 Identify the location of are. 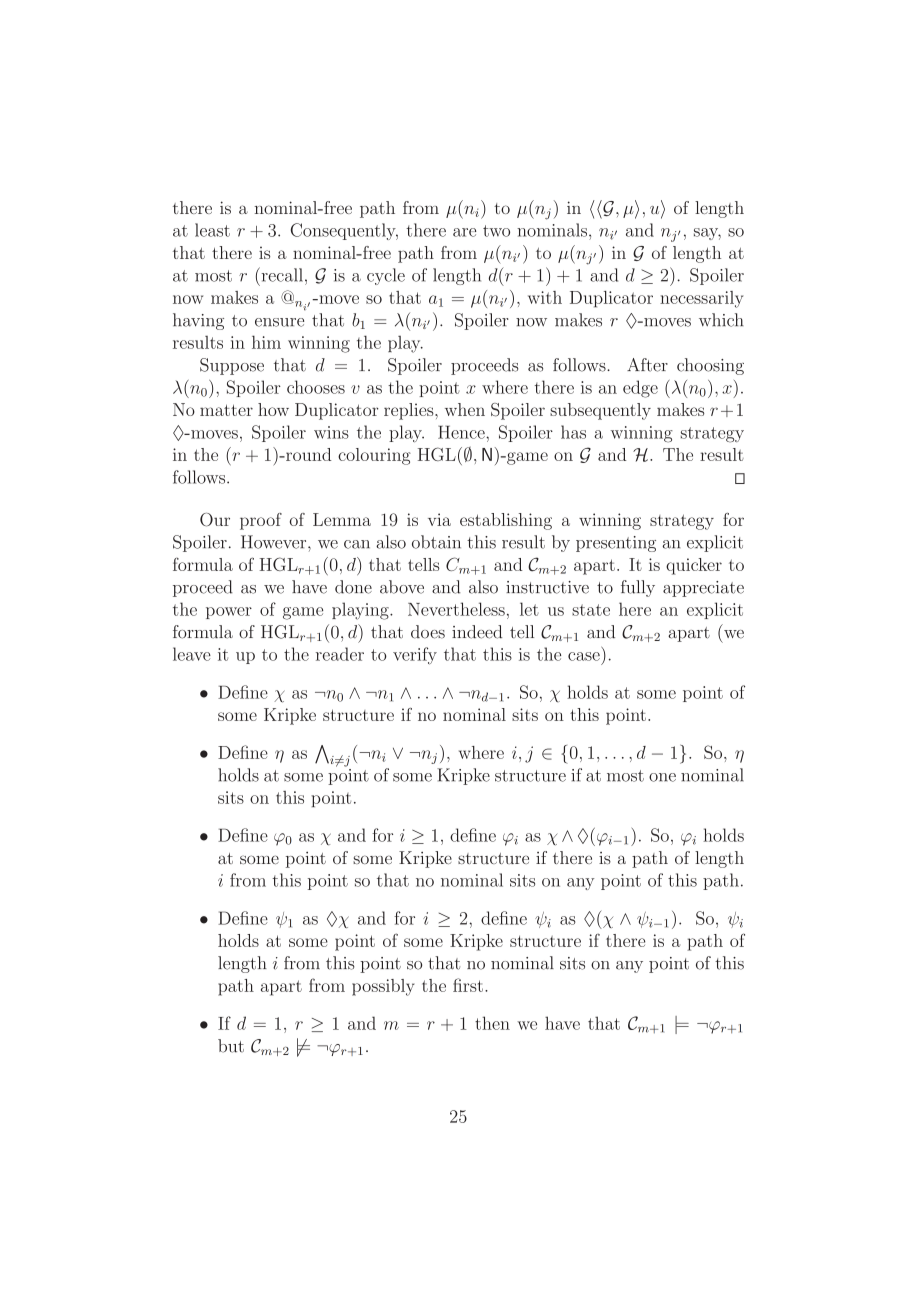
(465, 232).
